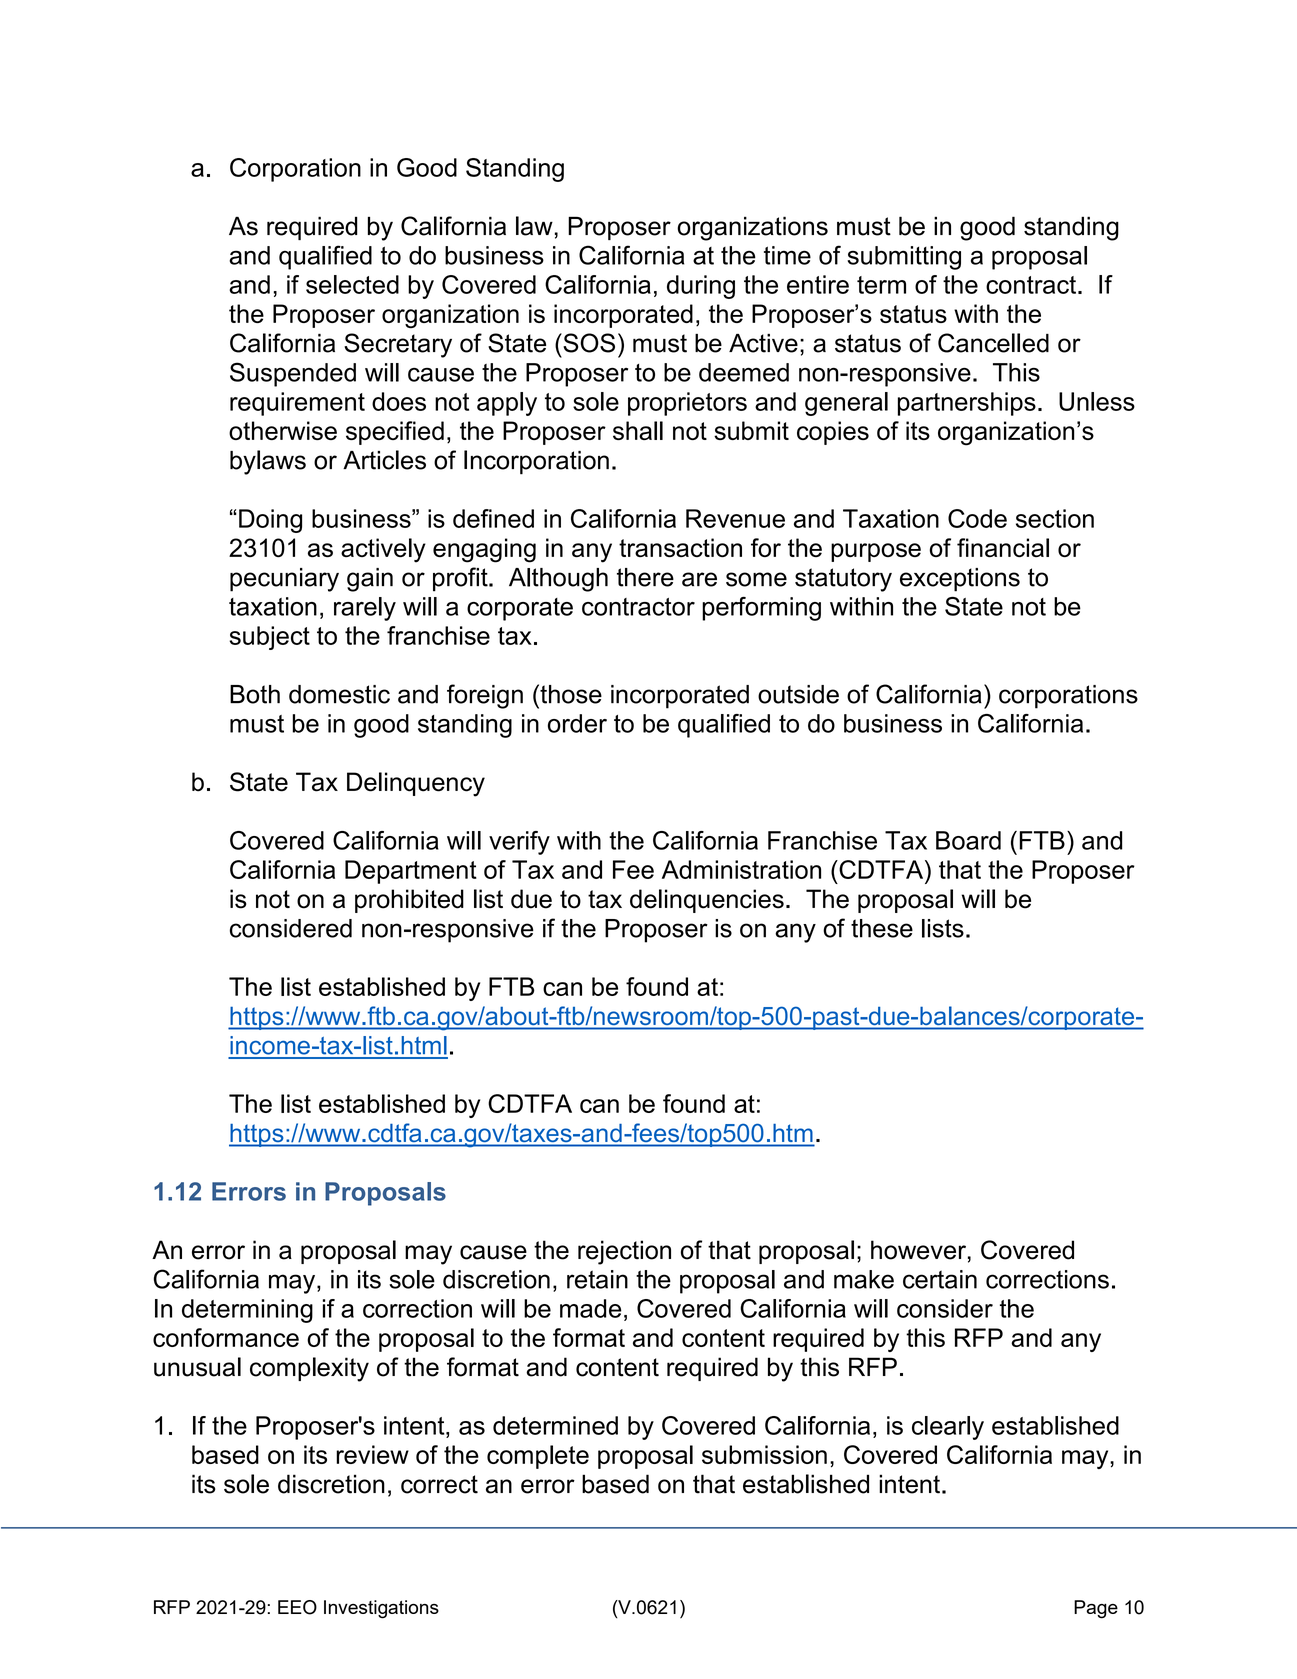 Image resolution: width=1297 pixels, height=1679 pixels. What do you see at coordinates (381, 1609) in the screenshot?
I see `Investigations` at bounding box center [381, 1609].
